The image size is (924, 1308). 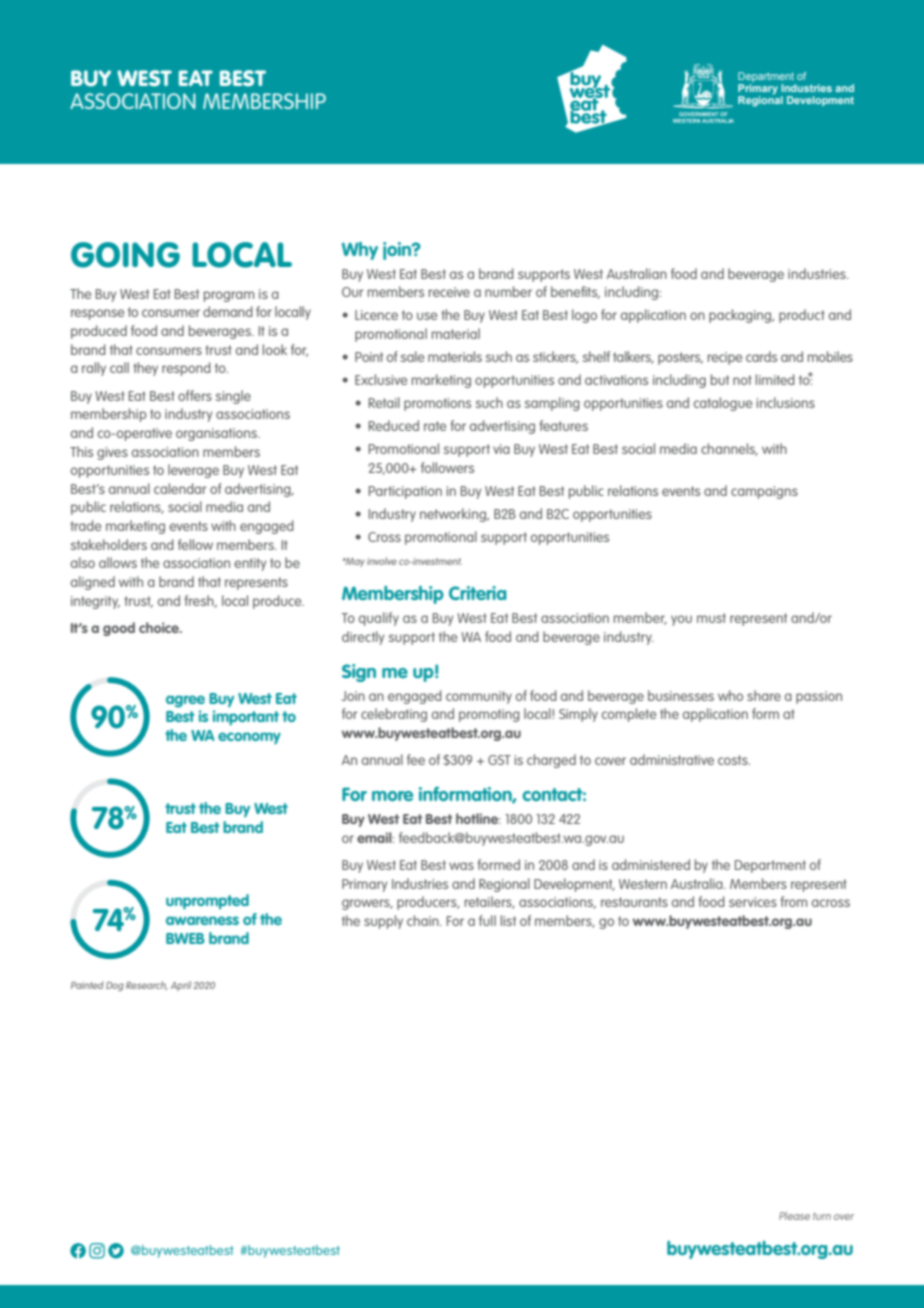 I want to click on Criteria, so click(x=478, y=593).
